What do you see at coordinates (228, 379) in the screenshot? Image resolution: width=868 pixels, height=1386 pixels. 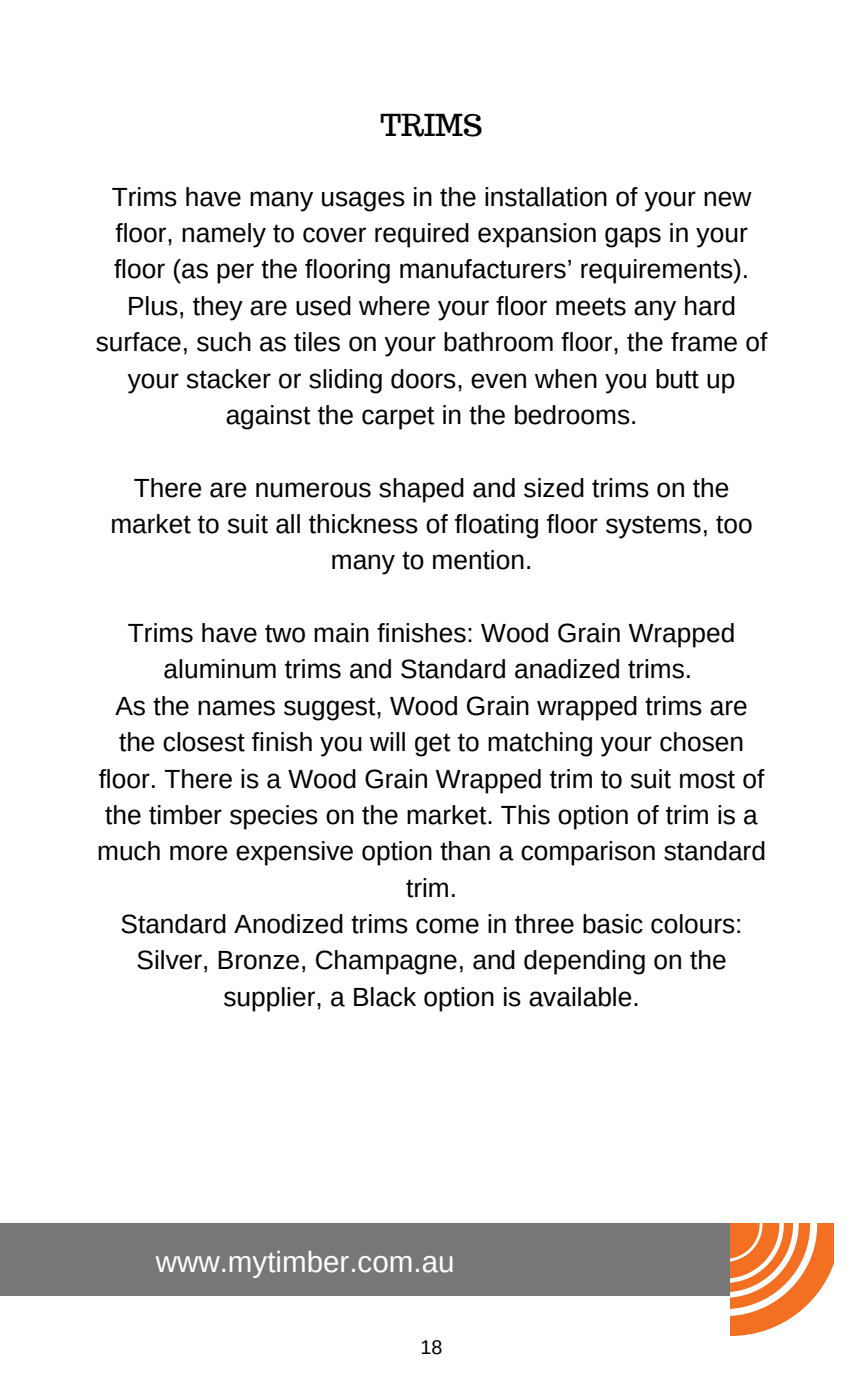 I see `stacker` at bounding box center [228, 379].
